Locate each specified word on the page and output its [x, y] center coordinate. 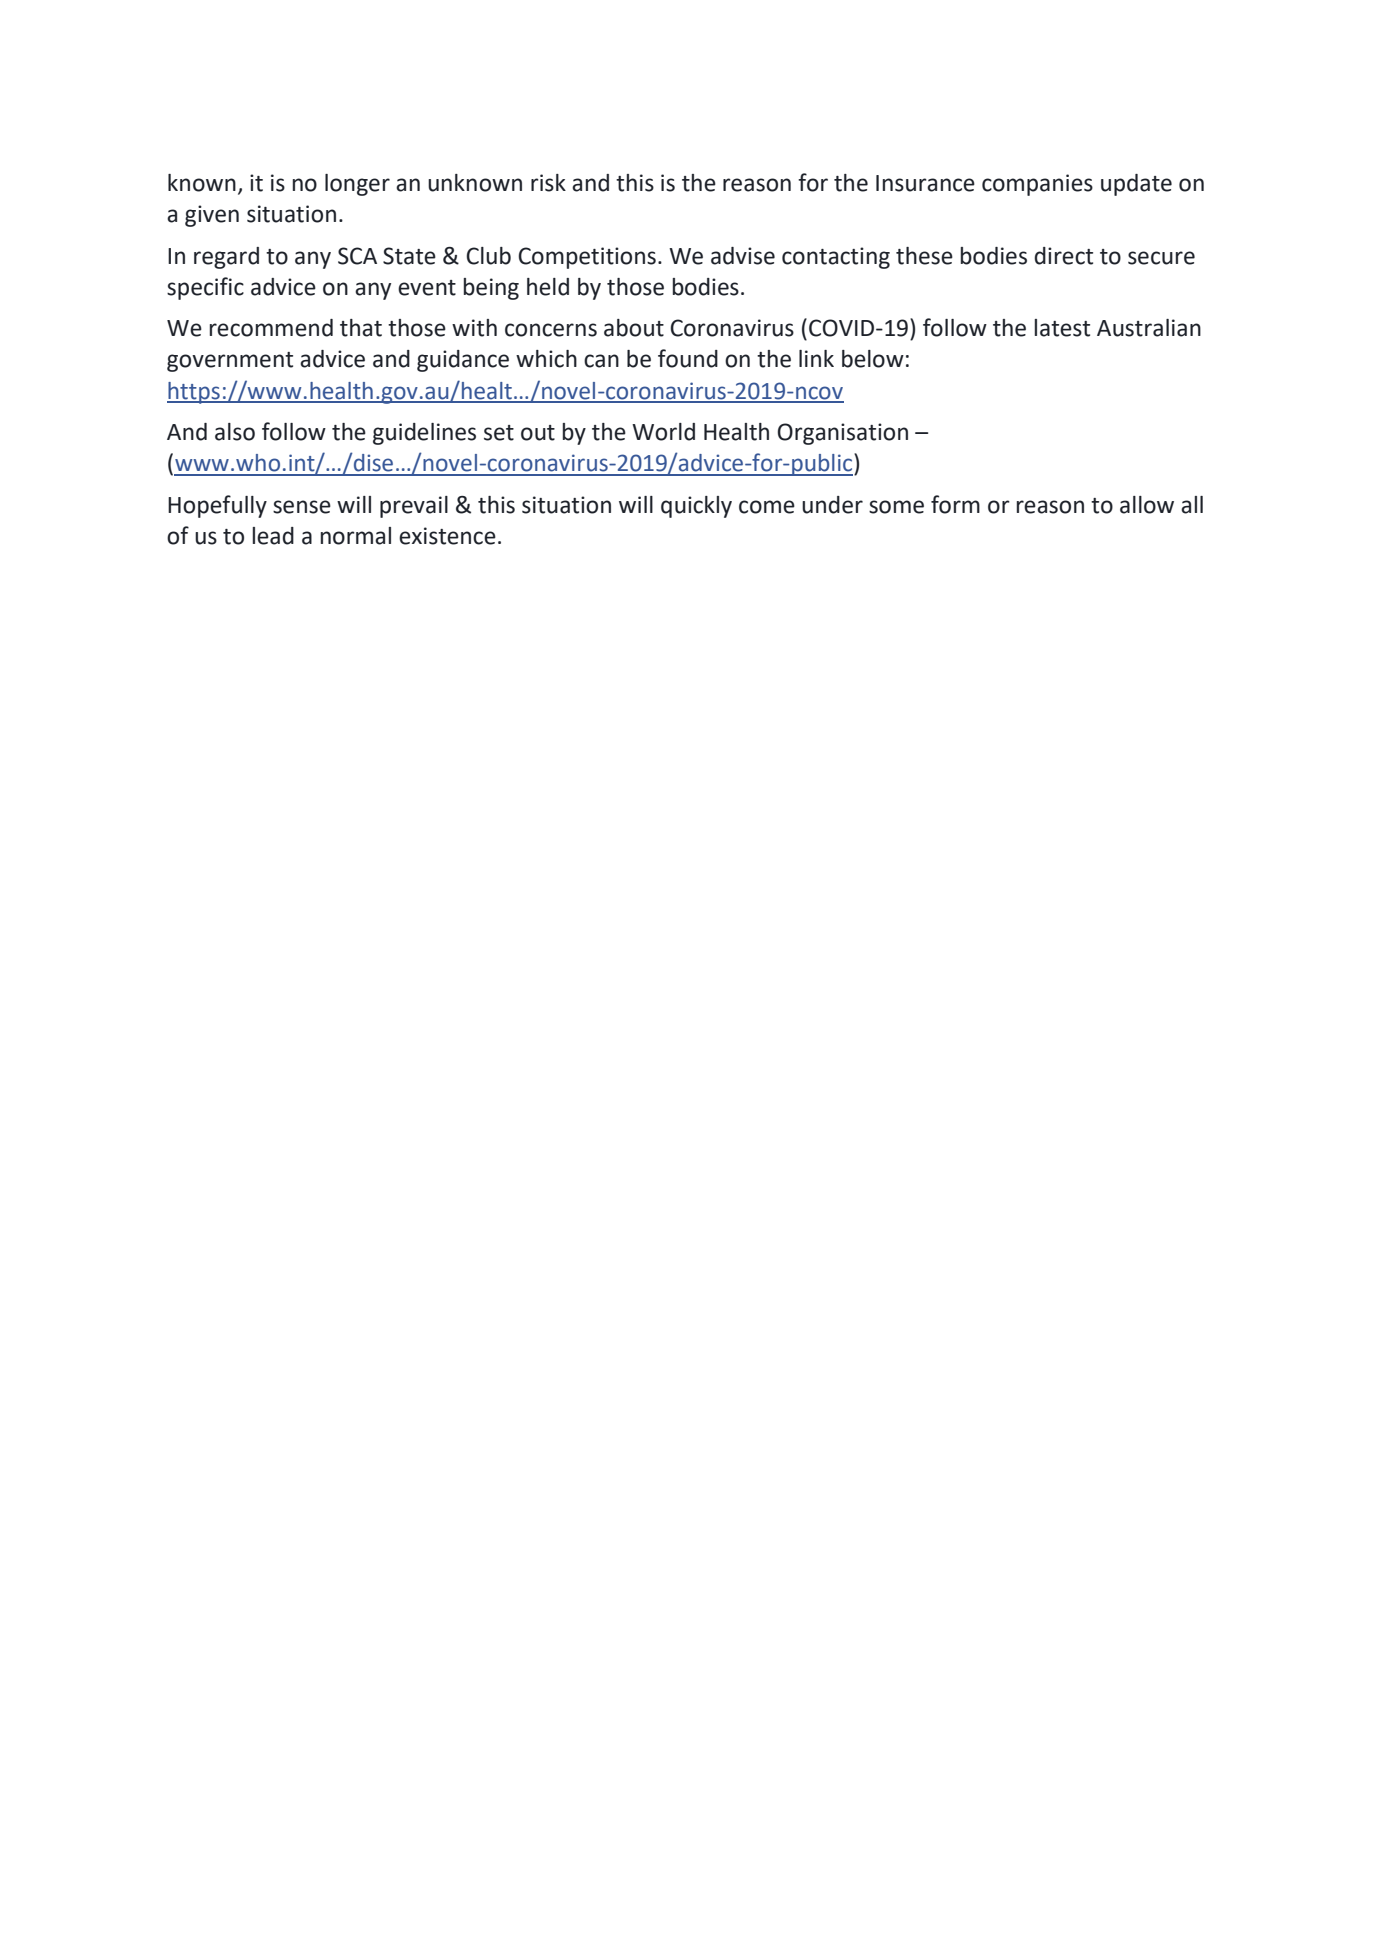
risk [548, 183]
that [361, 328]
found [688, 358]
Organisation [843, 434]
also [235, 432]
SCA [357, 256]
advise [743, 256]
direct [1063, 256]
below [873, 359]
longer [357, 185]
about [634, 328]
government [230, 362]
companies [1037, 185]
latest [1062, 328]
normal [356, 536]
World [663, 432]
